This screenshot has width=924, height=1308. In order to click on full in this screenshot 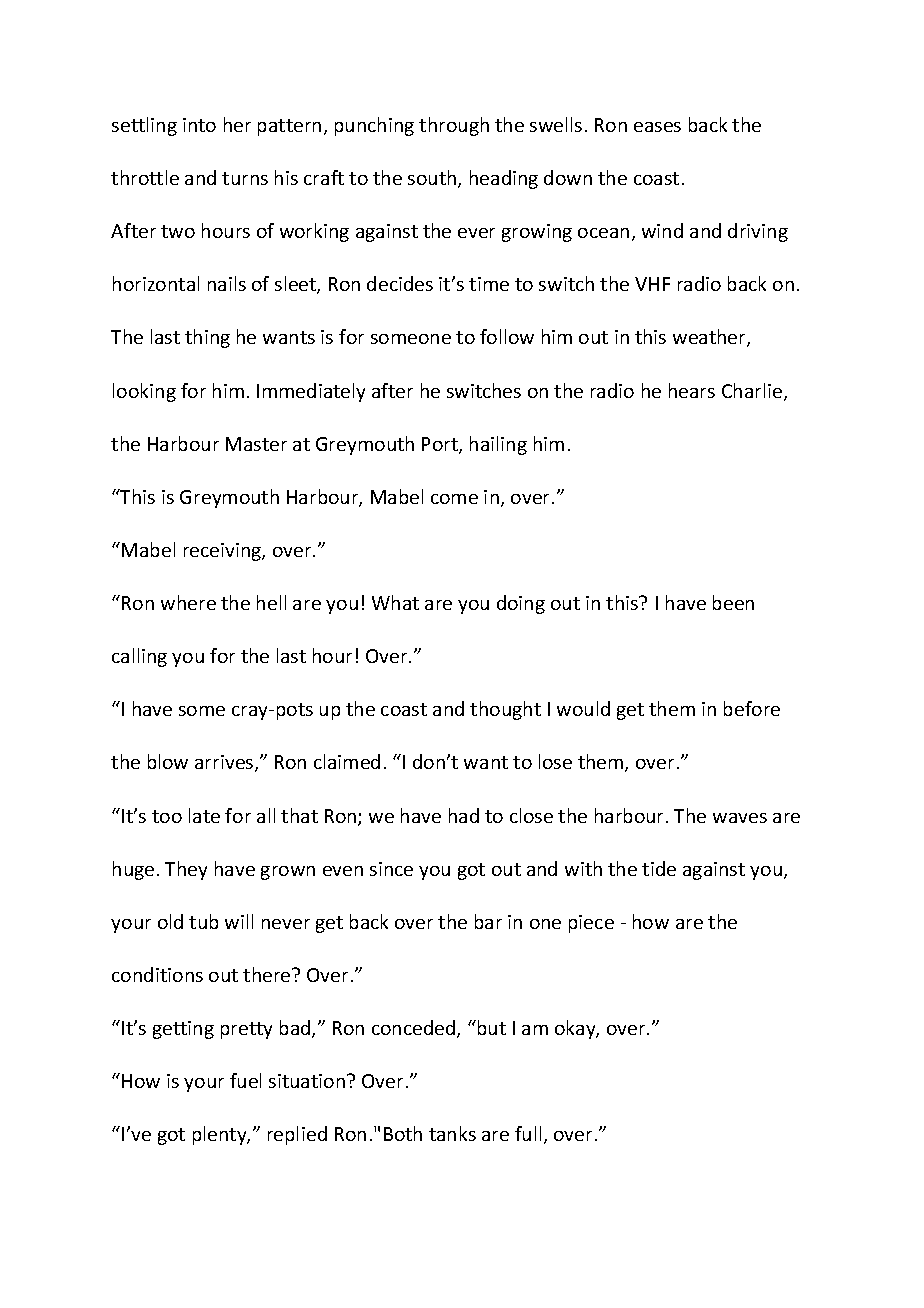, I will do `click(528, 1133)`.
